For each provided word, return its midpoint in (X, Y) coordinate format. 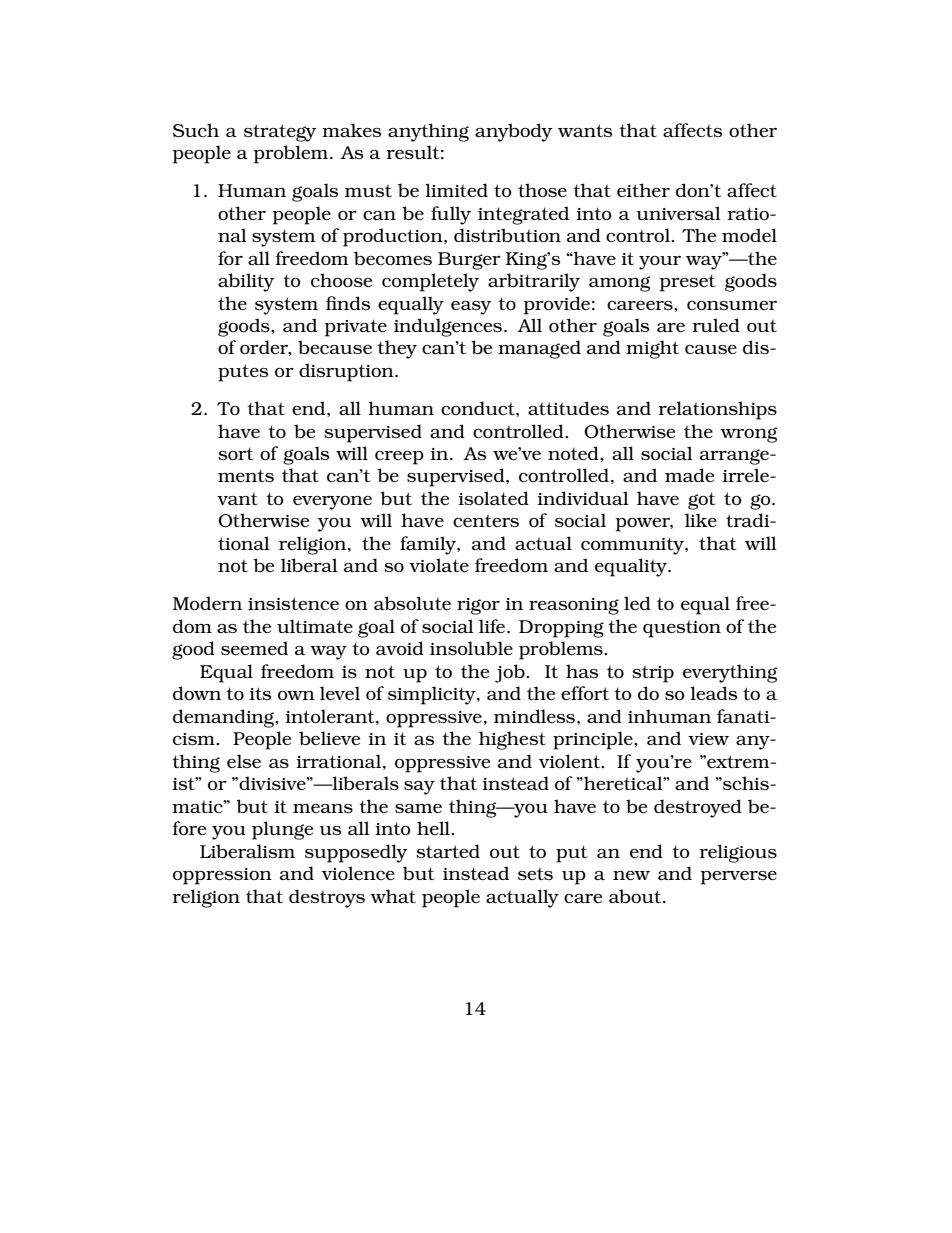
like (701, 520)
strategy (280, 133)
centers (486, 521)
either (643, 190)
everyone (332, 503)
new (631, 875)
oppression (222, 876)
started (448, 851)
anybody (513, 132)
